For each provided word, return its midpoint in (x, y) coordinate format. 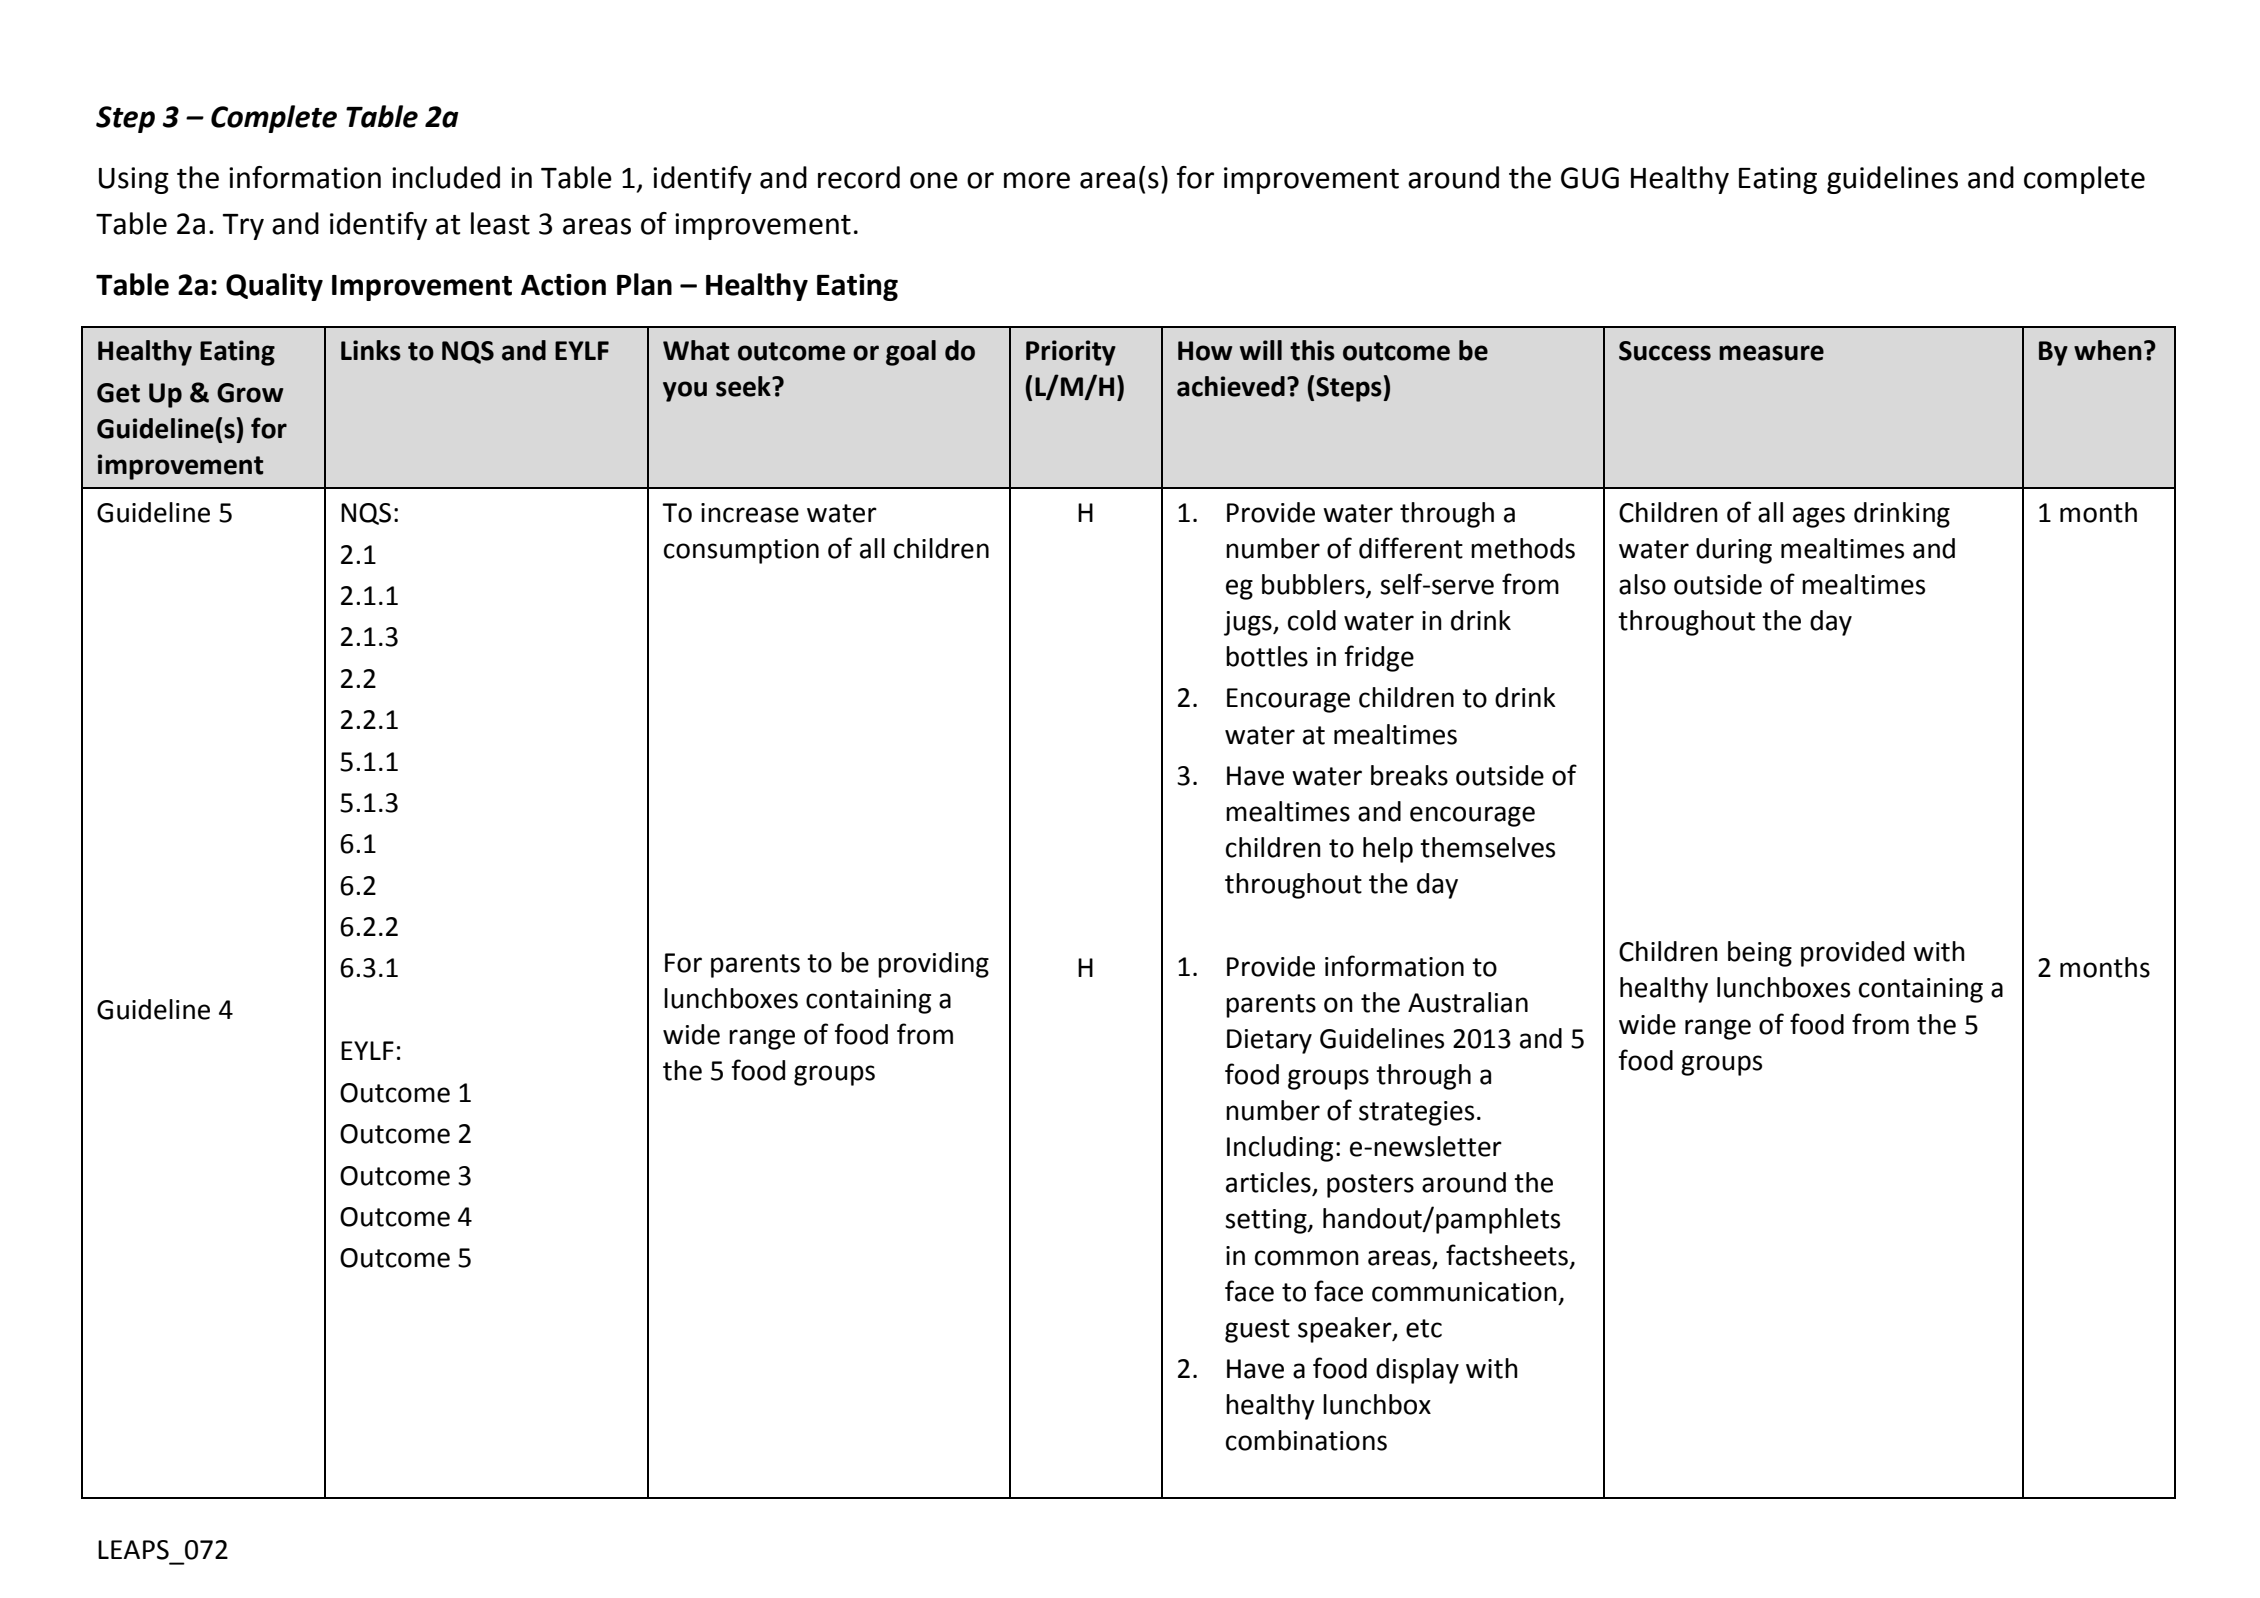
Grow (250, 393)
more (1037, 180)
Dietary (1269, 1041)
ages (1819, 517)
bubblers (1314, 585)
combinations (1306, 1440)
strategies (1416, 1113)
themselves (1487, 847)
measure (1771, 353)
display (1417, 1371)
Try (243, 227)
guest (1257, 1331)
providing (933, 965)
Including (1280, 1149)
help (1388, 850)
